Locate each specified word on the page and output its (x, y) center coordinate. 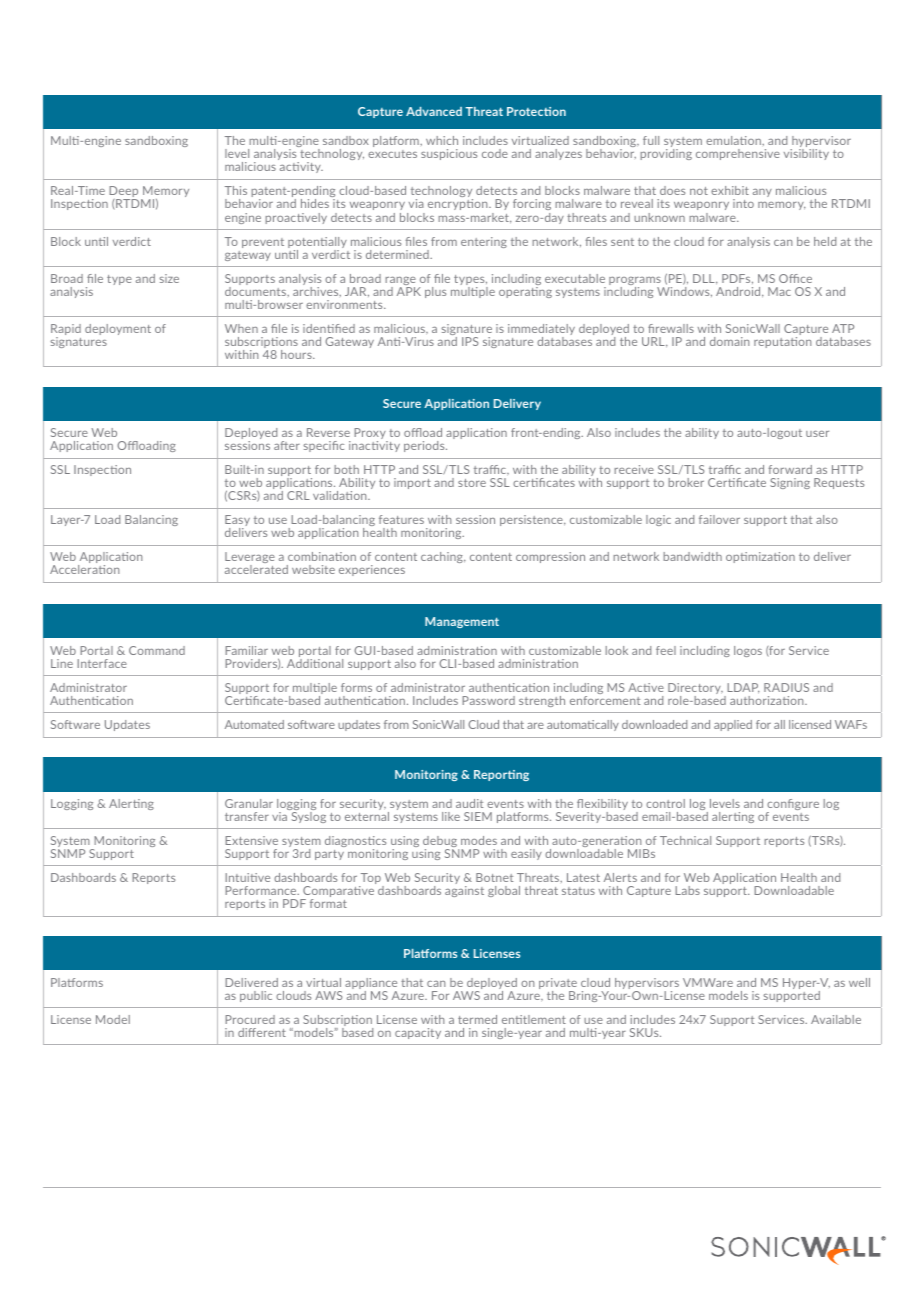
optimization (760, 557)
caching (443, 557)
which (442, 140)
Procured (250, 1019)
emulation (734, 140)
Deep (123, 193)
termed (477, 1019)
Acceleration (85, 569)
